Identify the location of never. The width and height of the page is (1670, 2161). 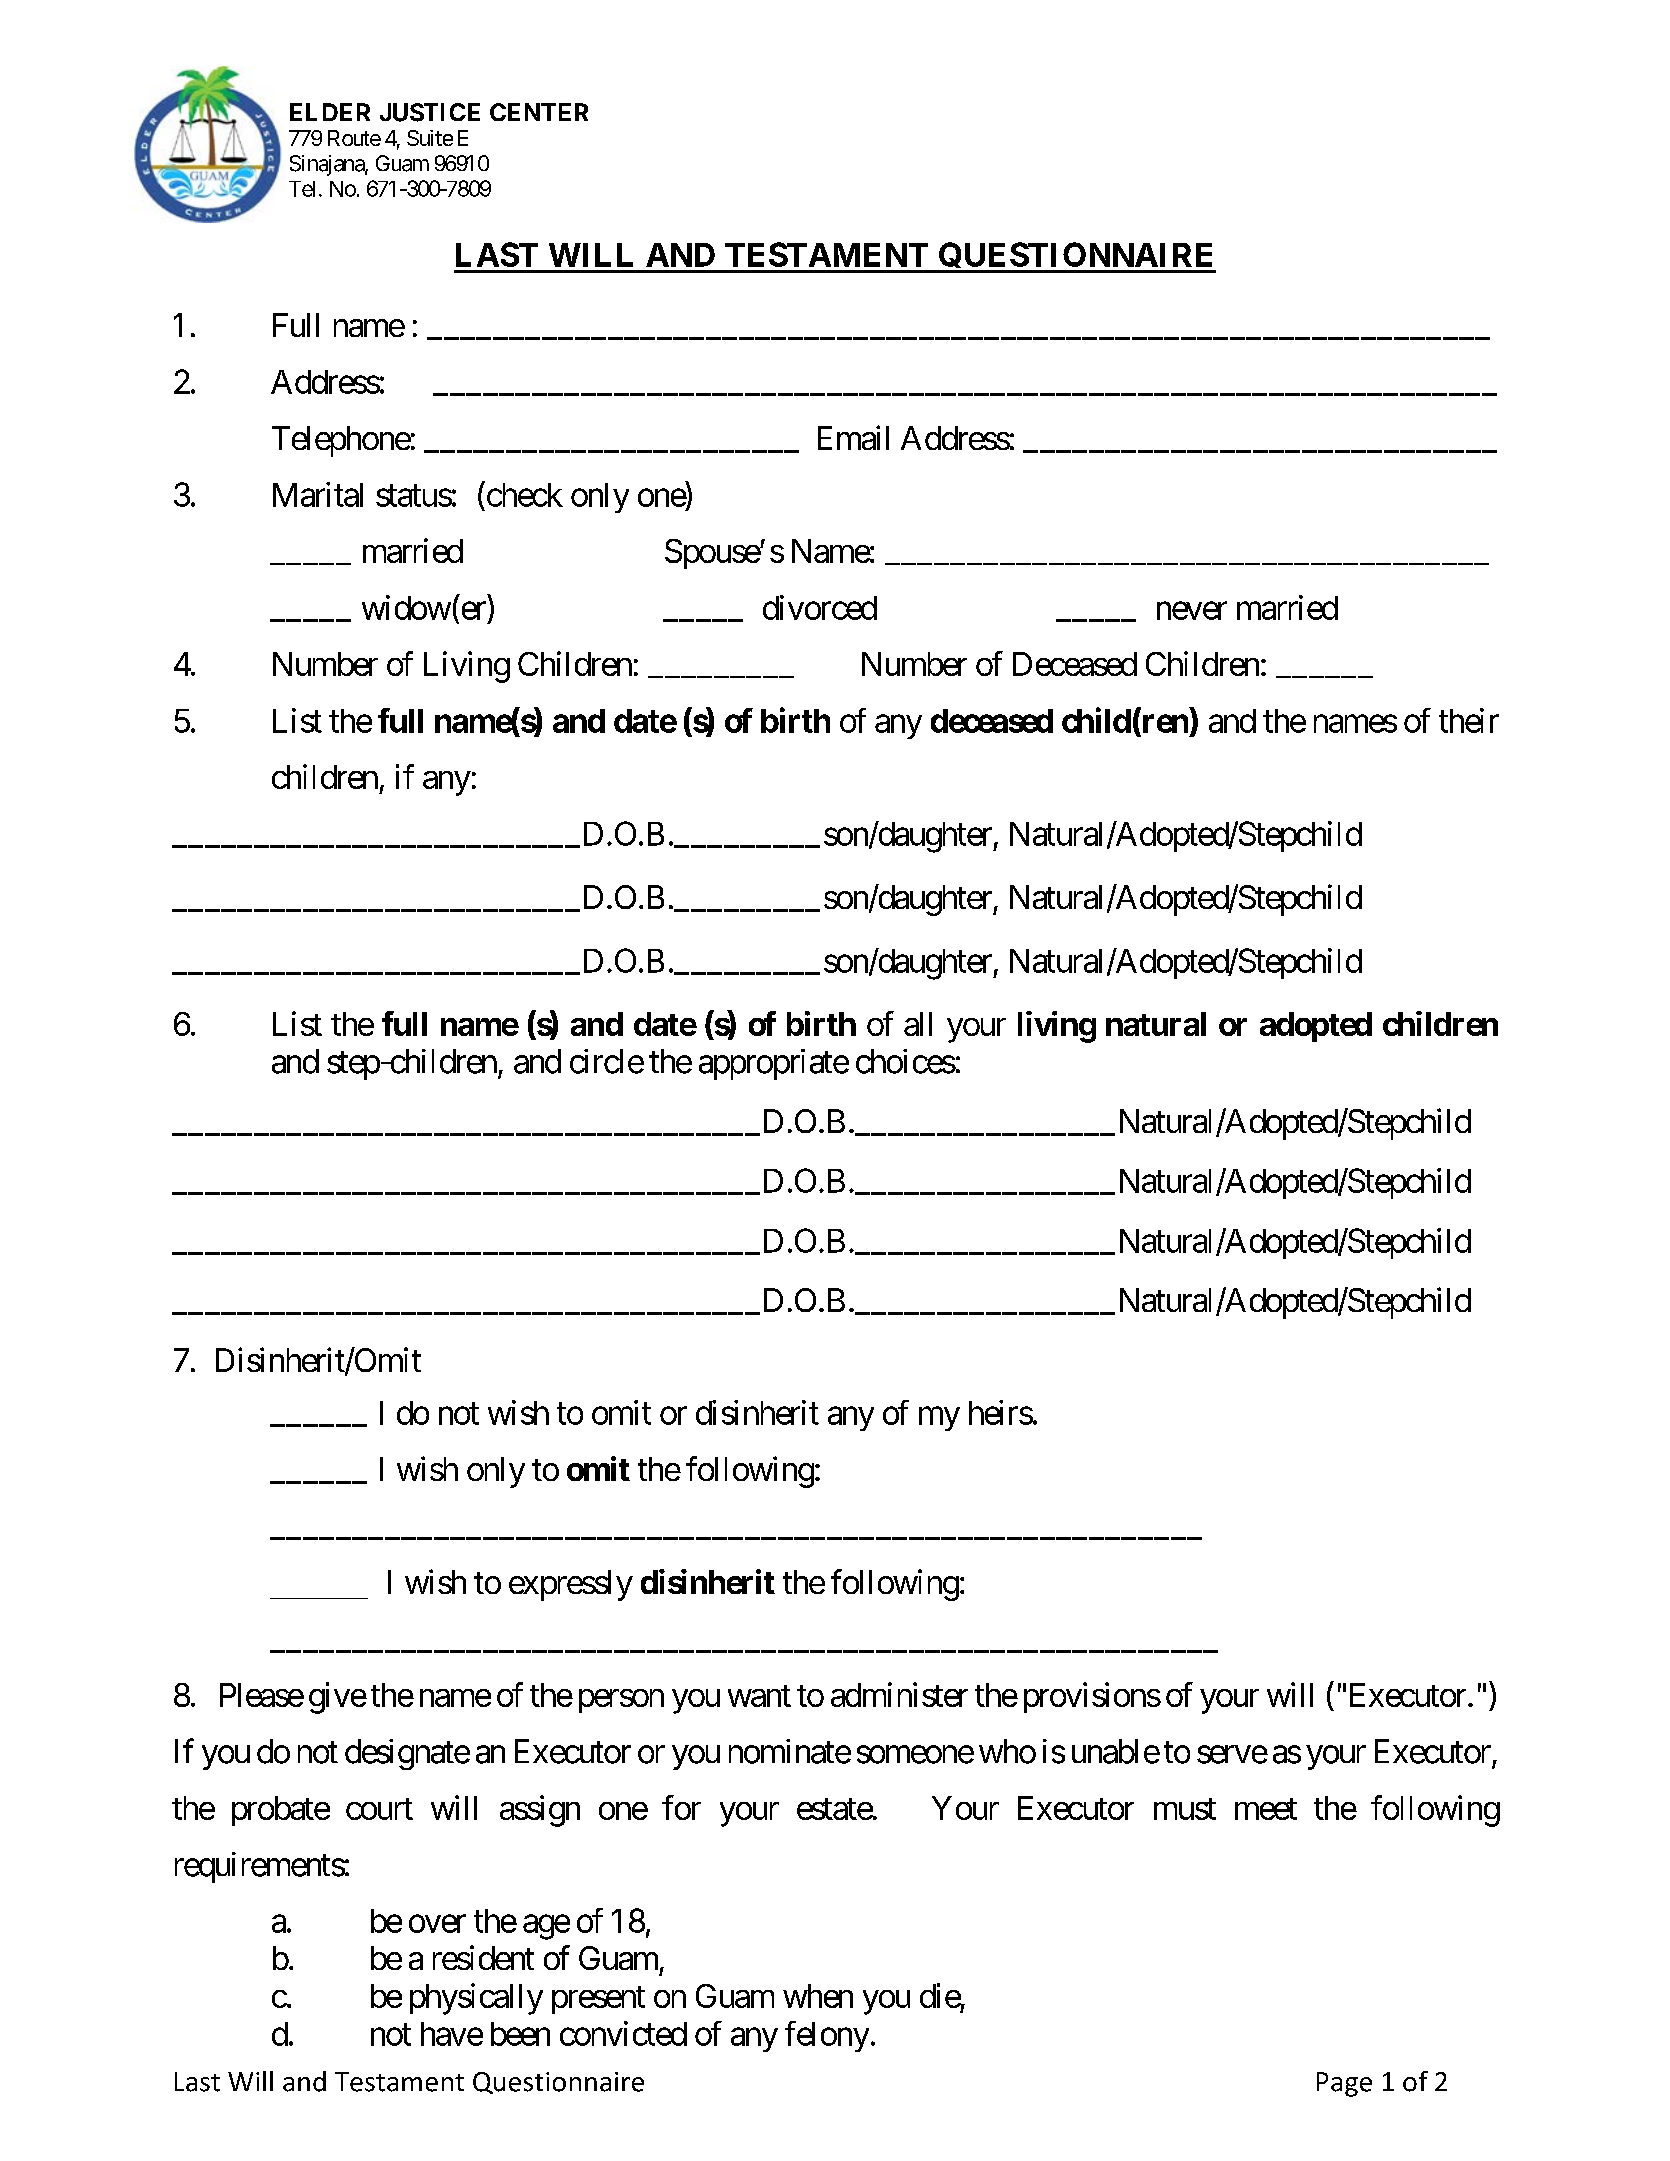
(1192, 611).
